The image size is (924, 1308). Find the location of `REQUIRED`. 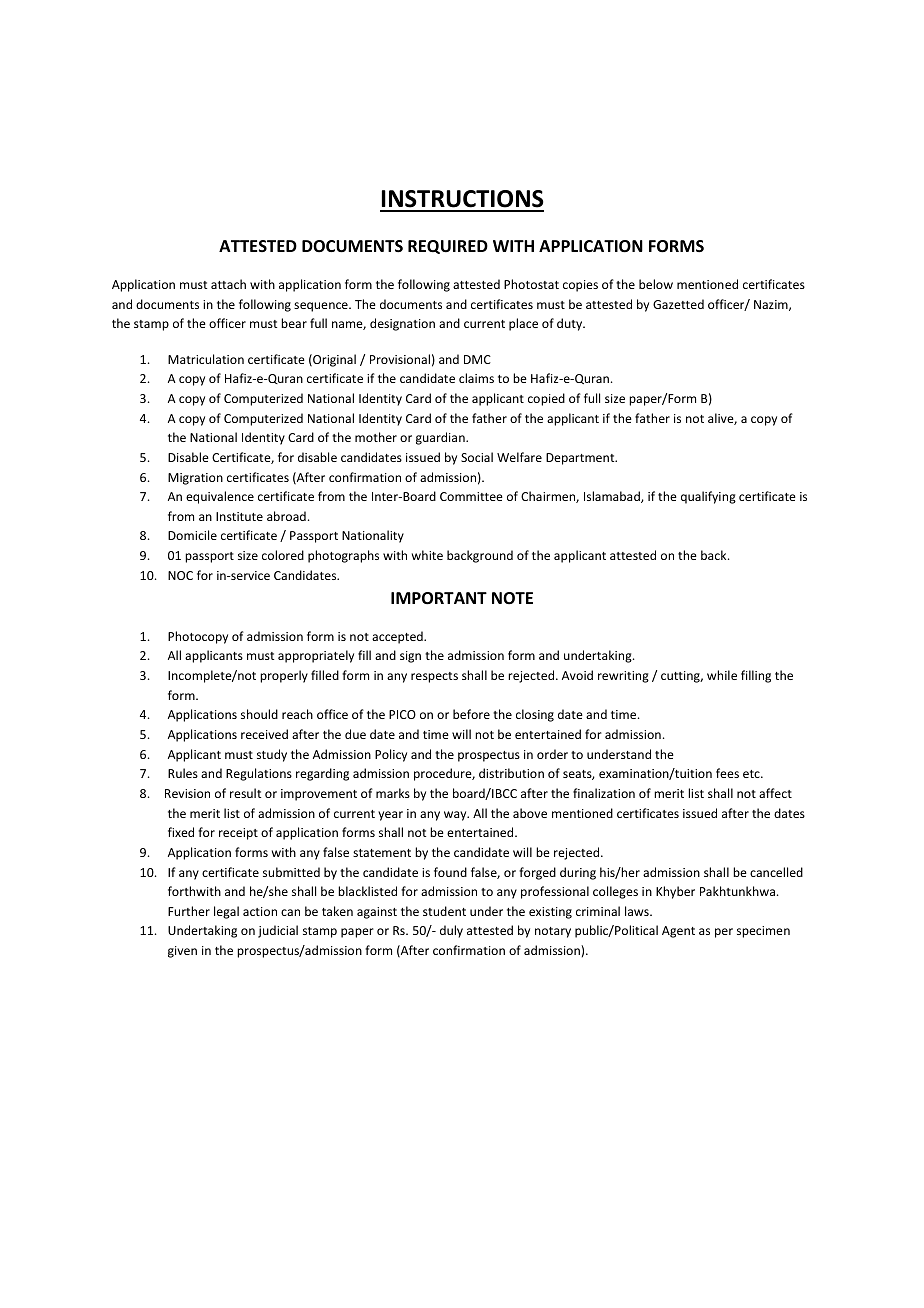

REQUIRED is located at coordinates (448, 247).
